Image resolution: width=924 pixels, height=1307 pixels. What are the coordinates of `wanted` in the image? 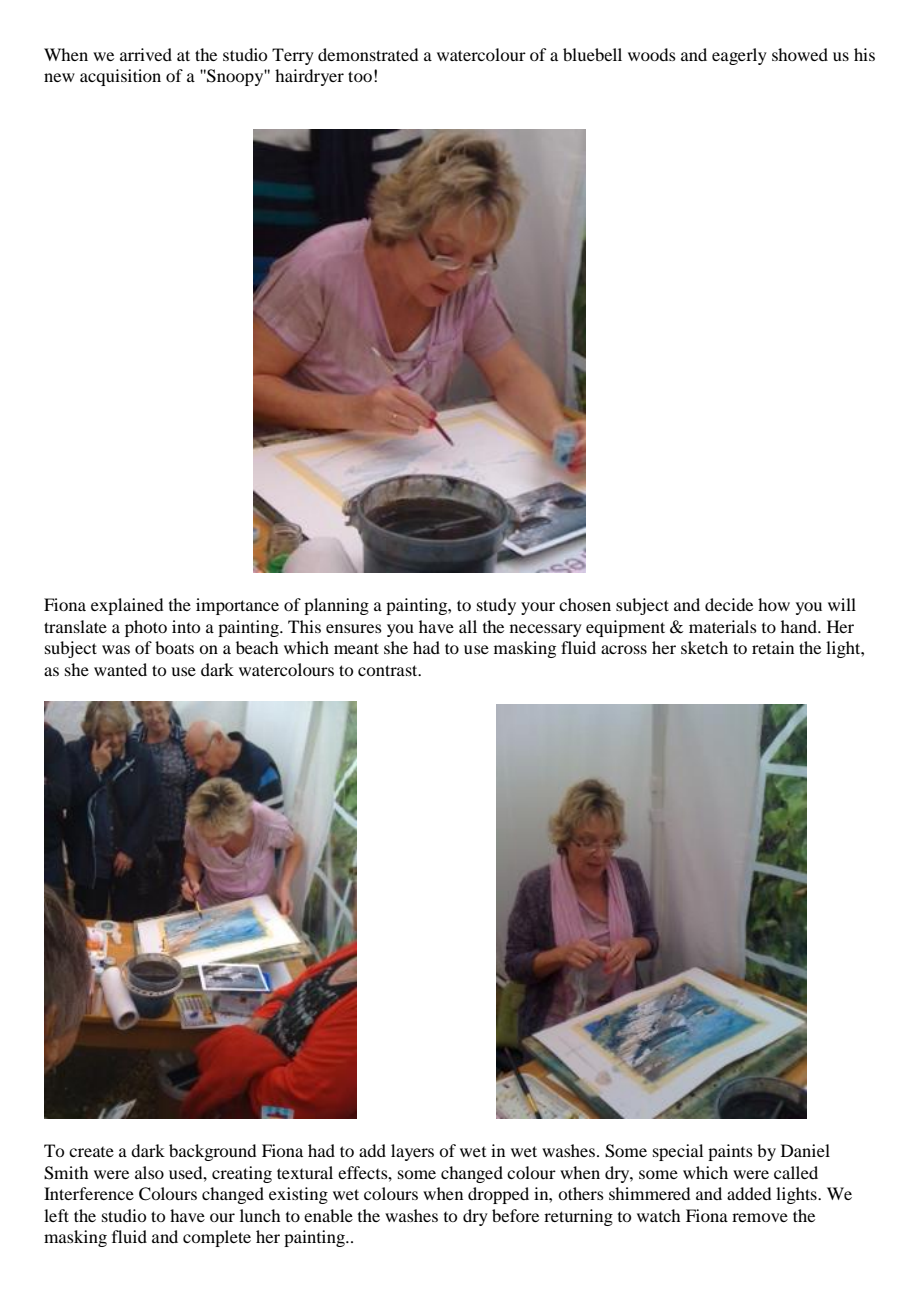 It's located at (120, 669).
